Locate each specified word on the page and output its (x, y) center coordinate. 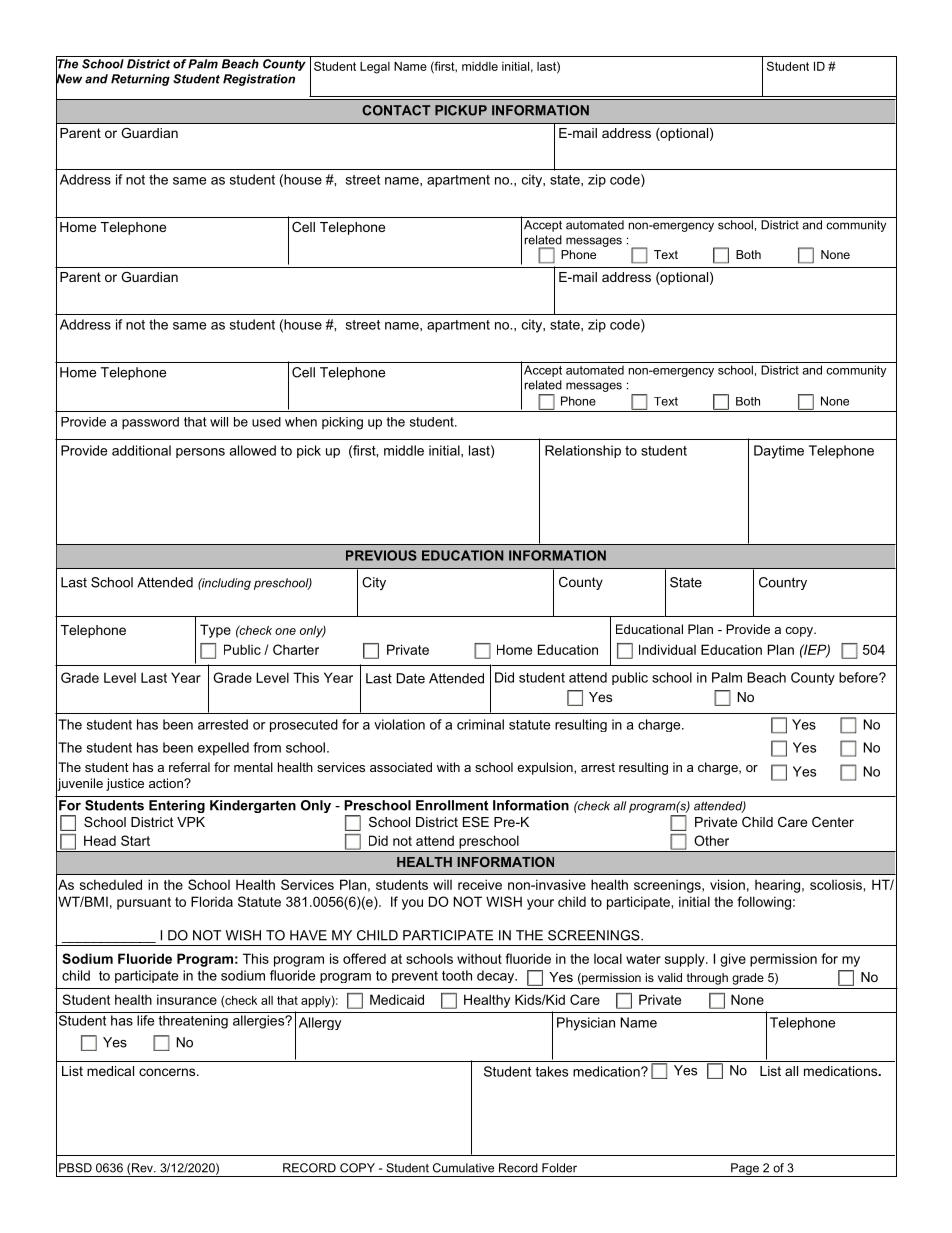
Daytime (779, 452)
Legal (375, 68)
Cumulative (463, 1168)
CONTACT (396, 110)
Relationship (583, 451)
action (167, 783)
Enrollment (452, 805)
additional (141, 450)
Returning (140, 80)
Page (745, 1170)
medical (110, 1071)
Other (711, 840)
